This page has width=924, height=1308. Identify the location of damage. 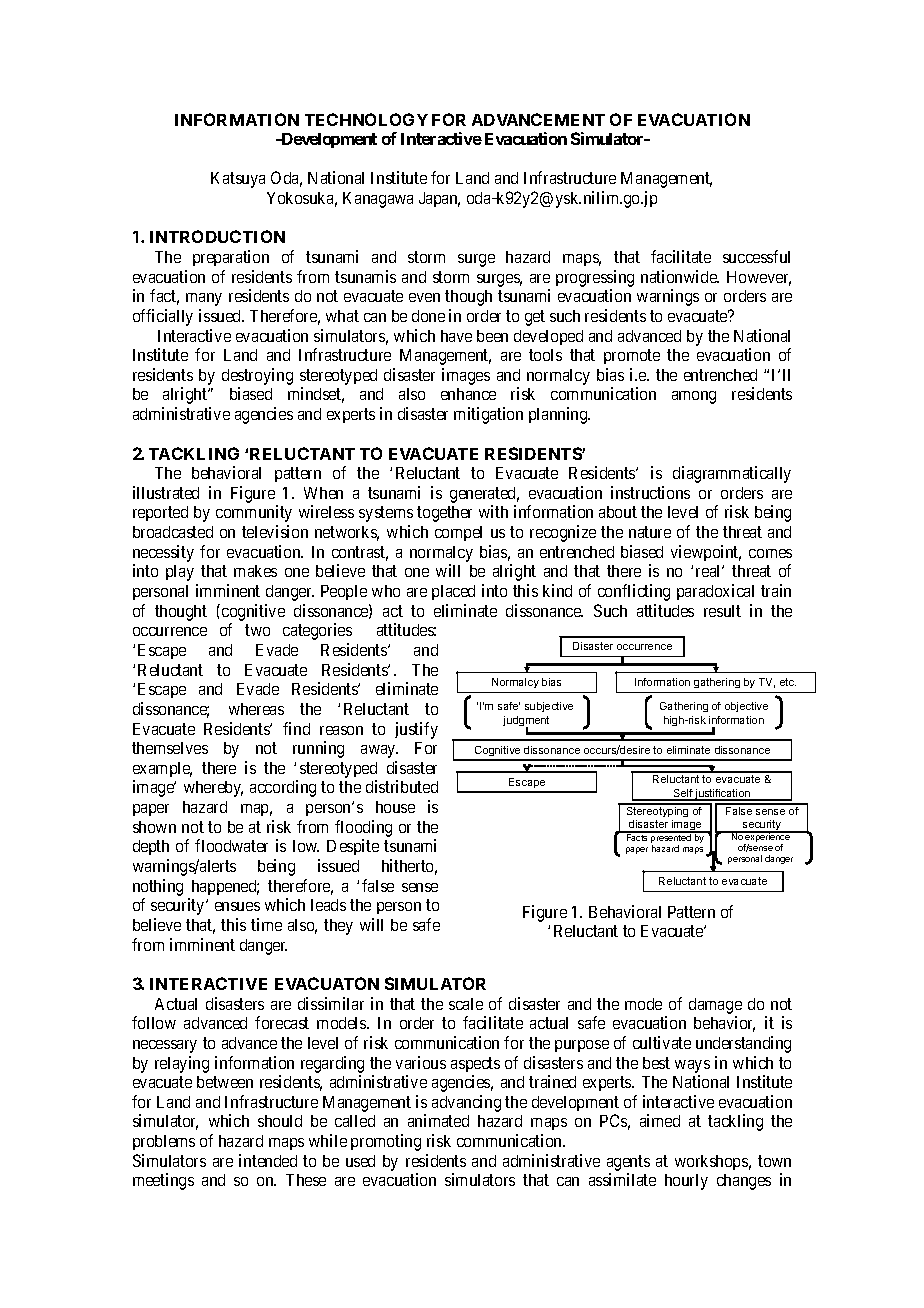
(715, 1006).
